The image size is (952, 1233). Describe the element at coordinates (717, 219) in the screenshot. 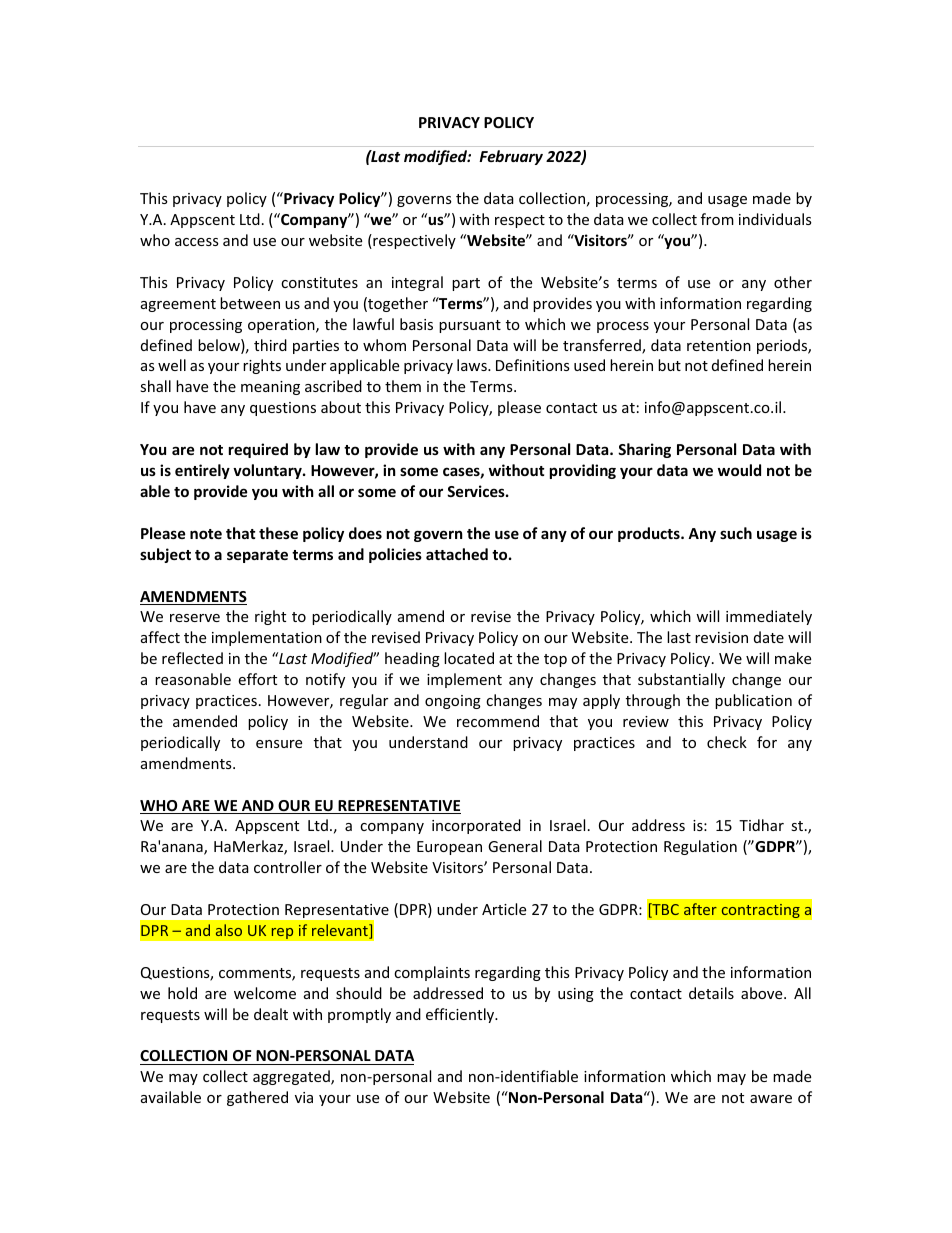

I see `from` at that location.
